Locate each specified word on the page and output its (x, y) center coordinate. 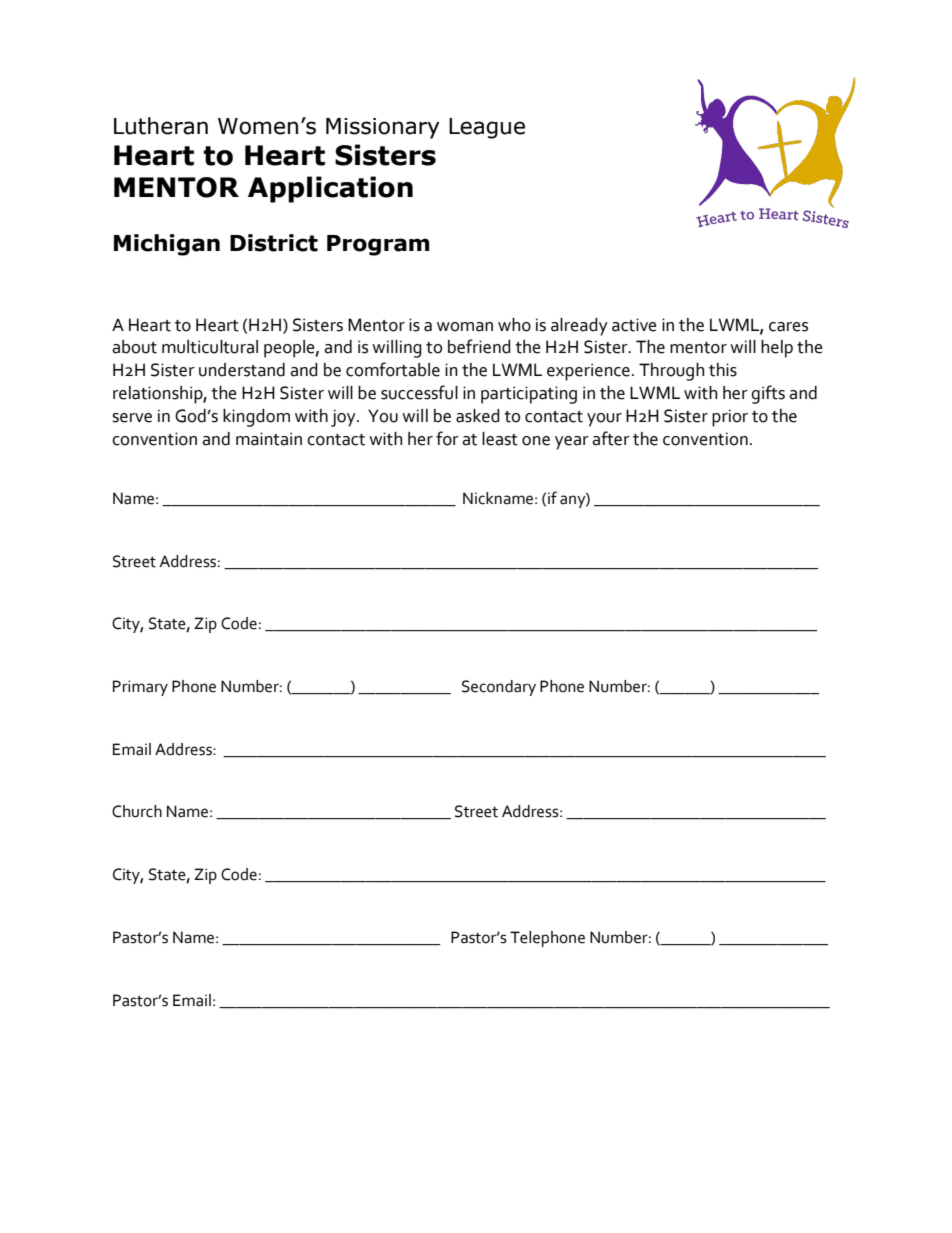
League (487, 128)
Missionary (383, 128)
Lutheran (161, 126)
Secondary (499, 688)
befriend (479, 346)
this (723, 370)
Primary (140, 688)
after (611, 438)
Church (137, 811)
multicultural (210, 347)
